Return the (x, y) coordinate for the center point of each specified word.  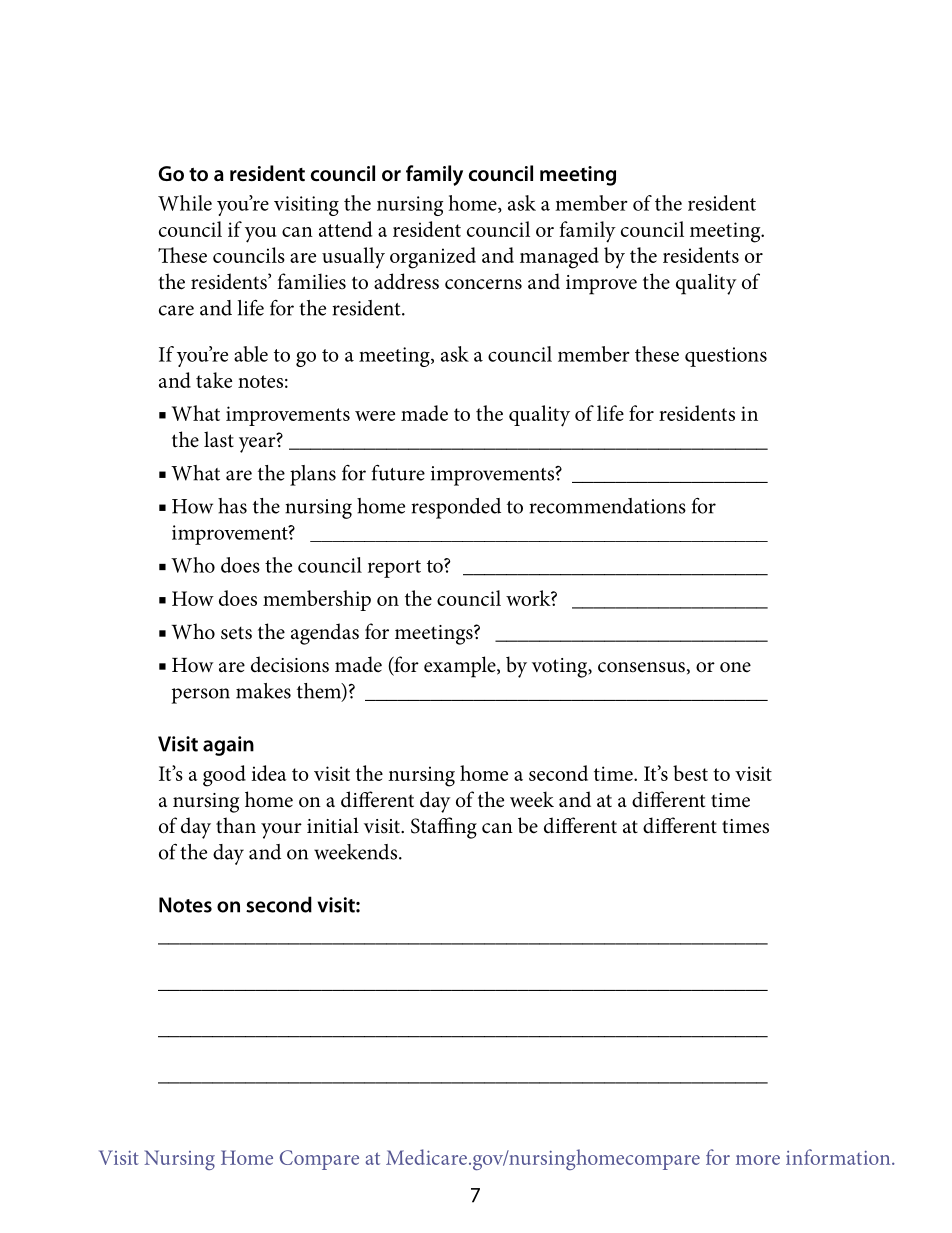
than (236, 825)
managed (559, 258)
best (690, 773)
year (258, 445)
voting (561, 668)
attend (346, 229)
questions (726, 357)
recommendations (607, 506)
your (281, 831)
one (735, 667)
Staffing (444, 828)
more (758, 1160)
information (839, 1157)
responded (456, 508)
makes (263, 691)
